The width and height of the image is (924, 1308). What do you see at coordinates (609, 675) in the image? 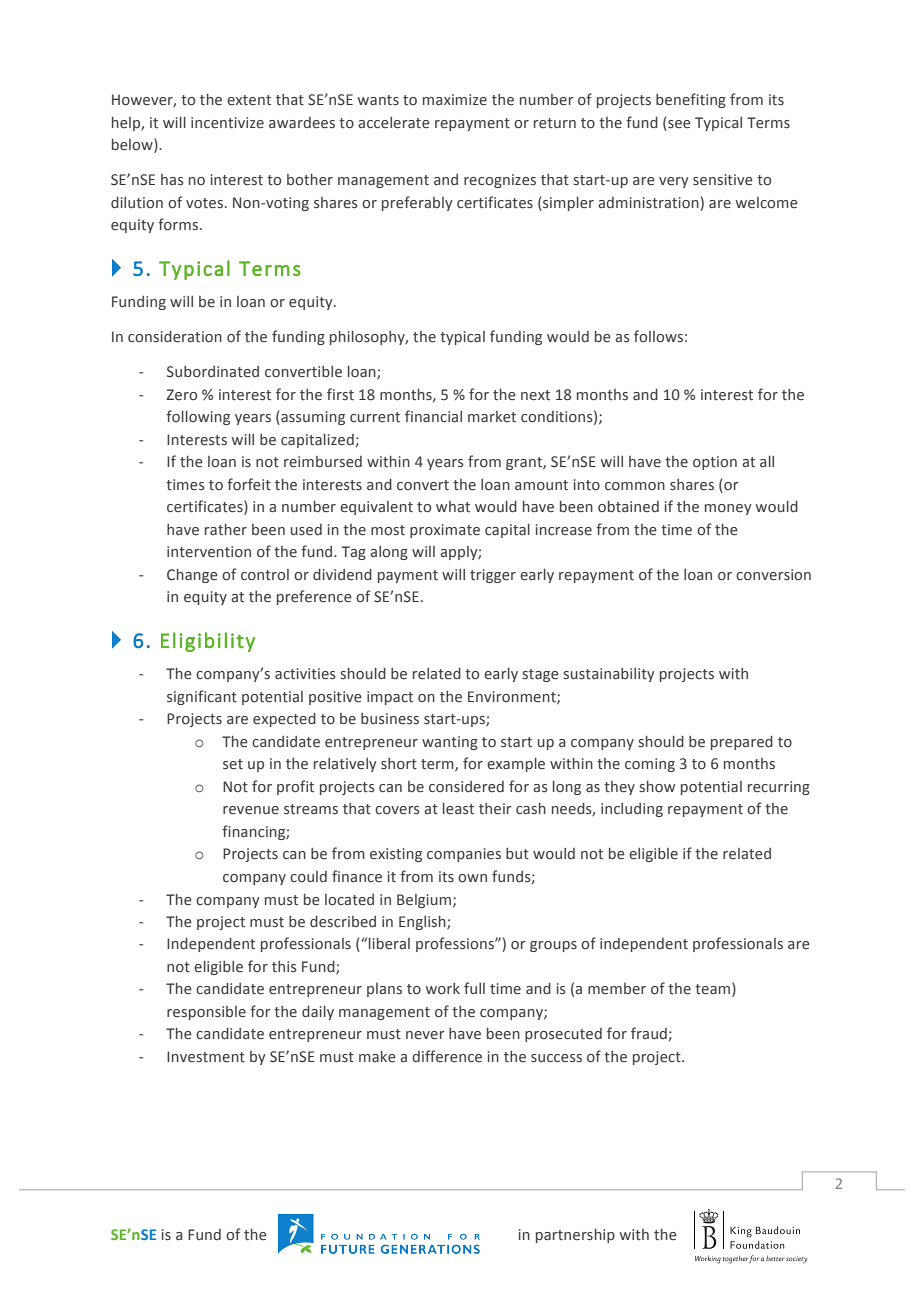
I see `sustainability` at bounding box center [609, 675].
